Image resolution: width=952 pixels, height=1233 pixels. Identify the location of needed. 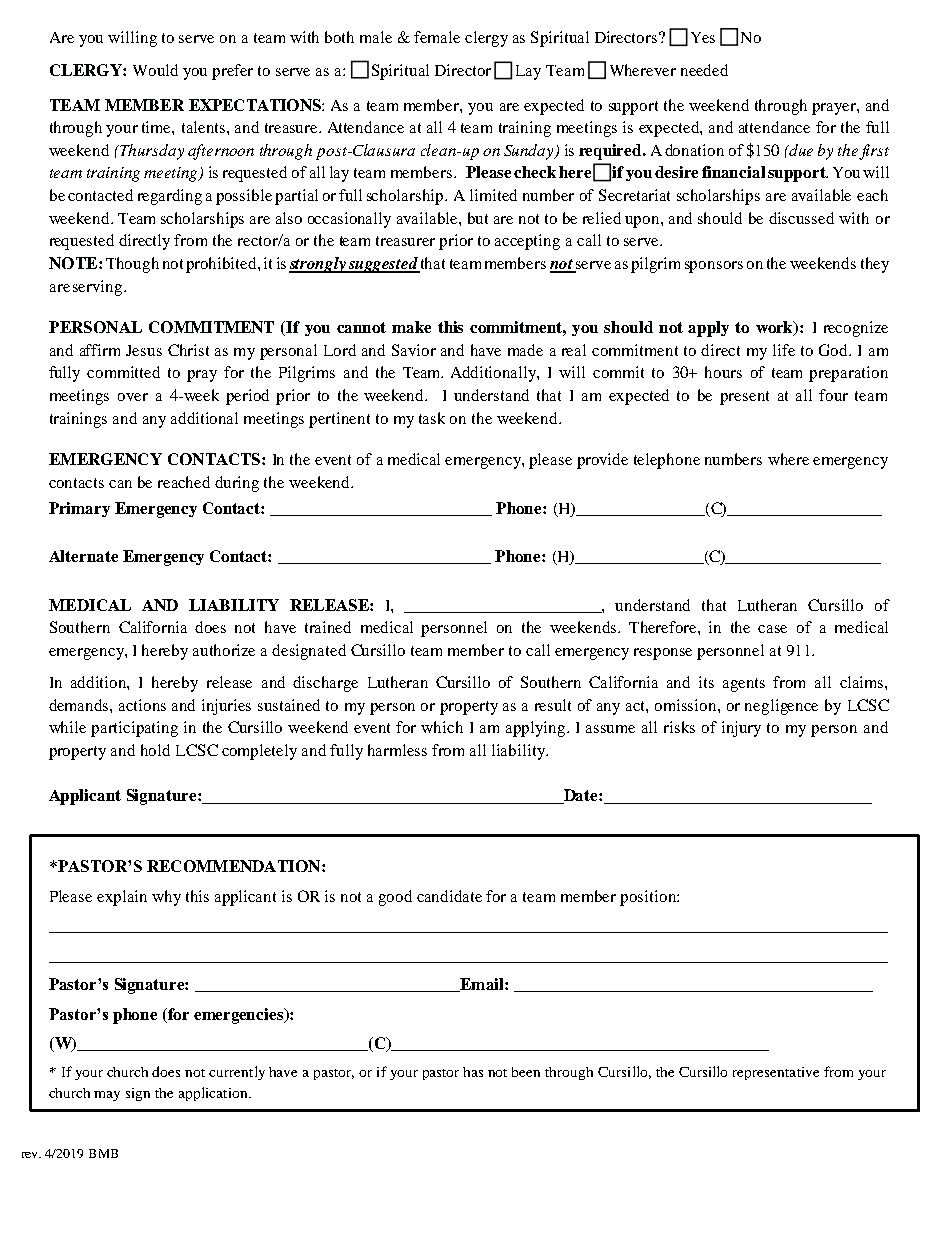
(704, 70).
